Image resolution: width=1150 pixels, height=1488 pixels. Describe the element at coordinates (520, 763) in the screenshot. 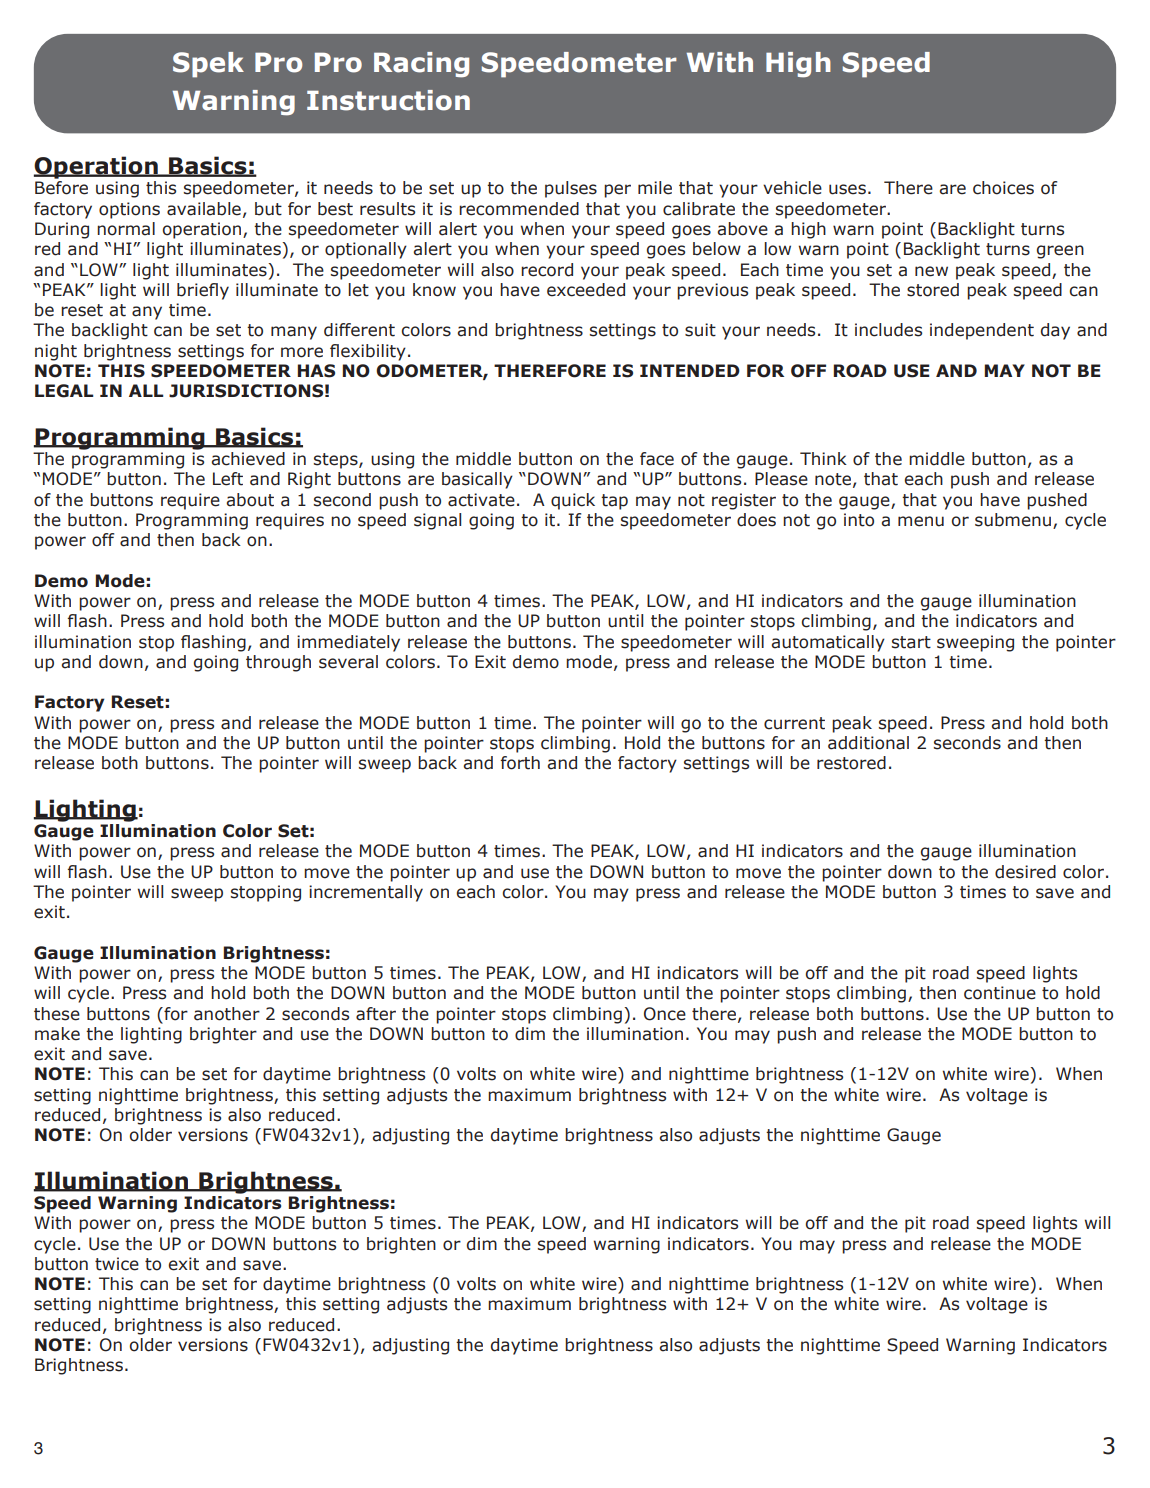

I see `forth` at that location.
